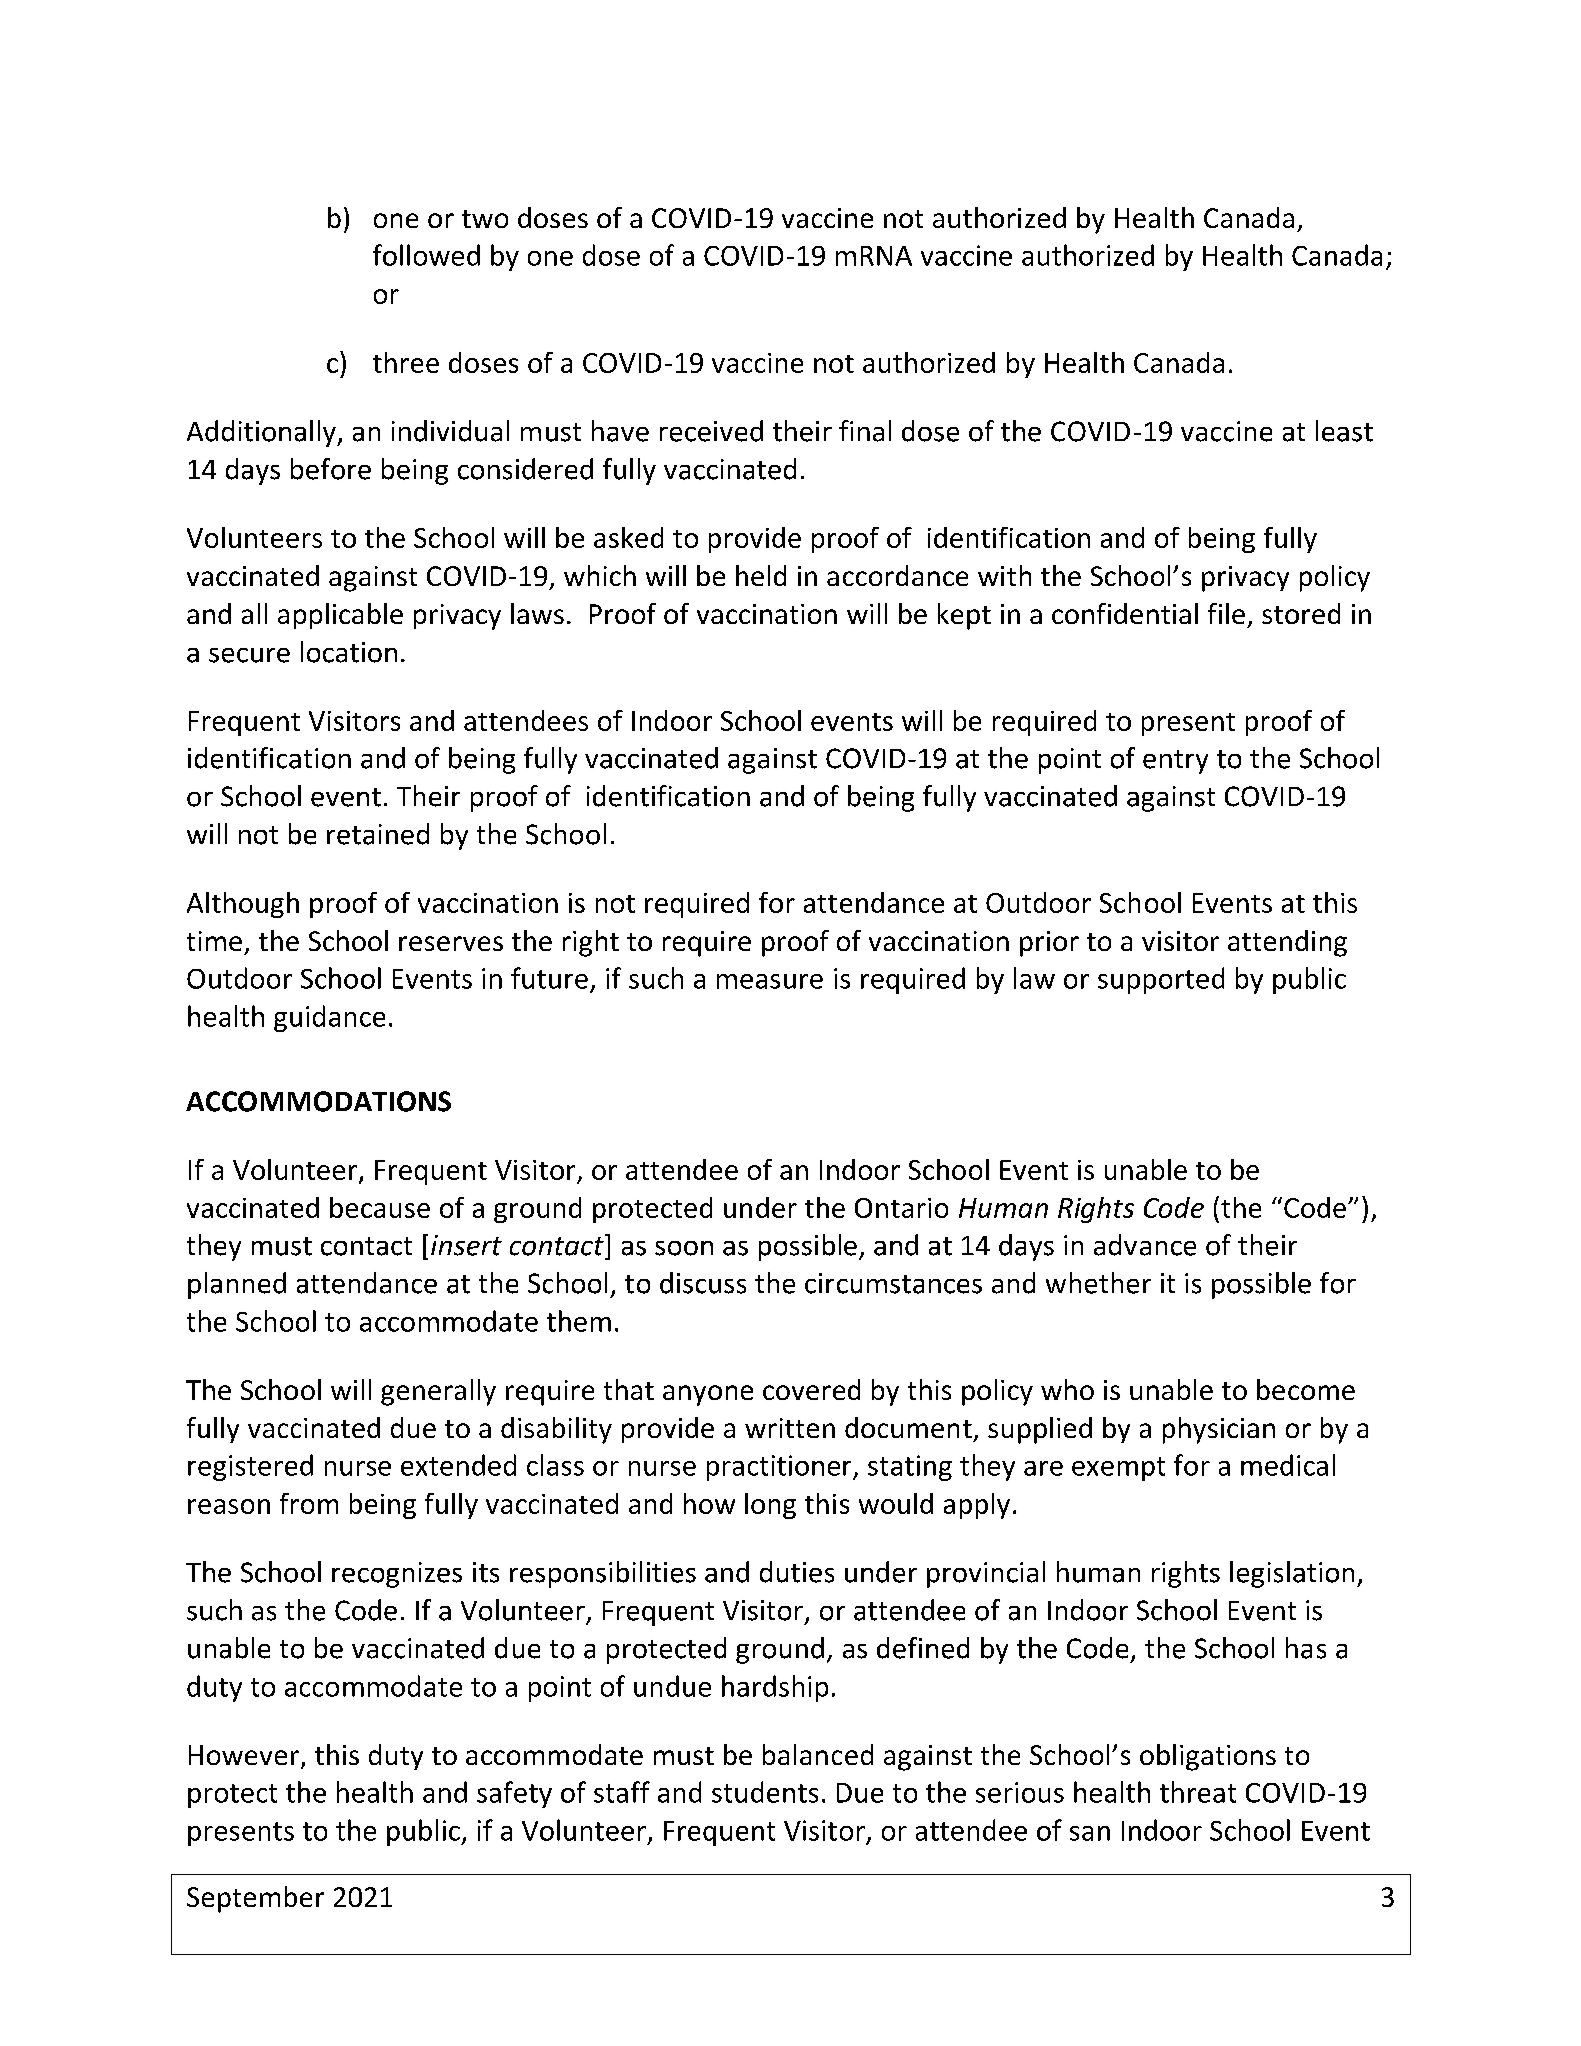  I want to click on attending, so click(1287, 943).
